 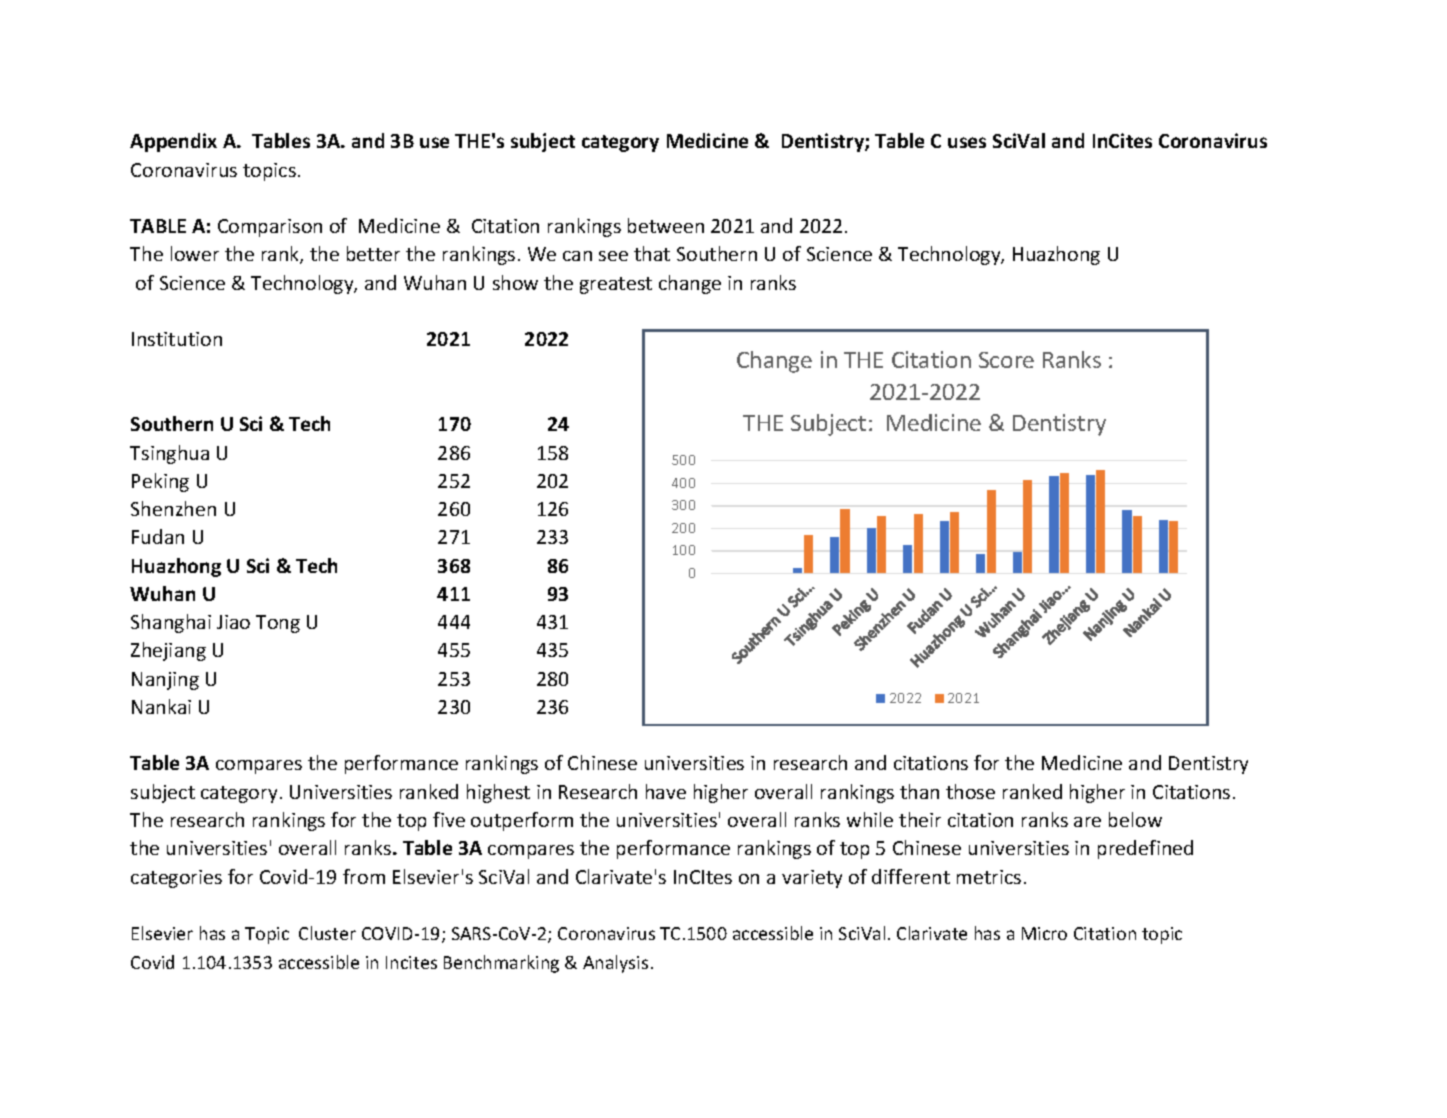 What do you see at coordinates (970, 791) in the screenshot?
I see `those` at bounding box center [970, 791].
